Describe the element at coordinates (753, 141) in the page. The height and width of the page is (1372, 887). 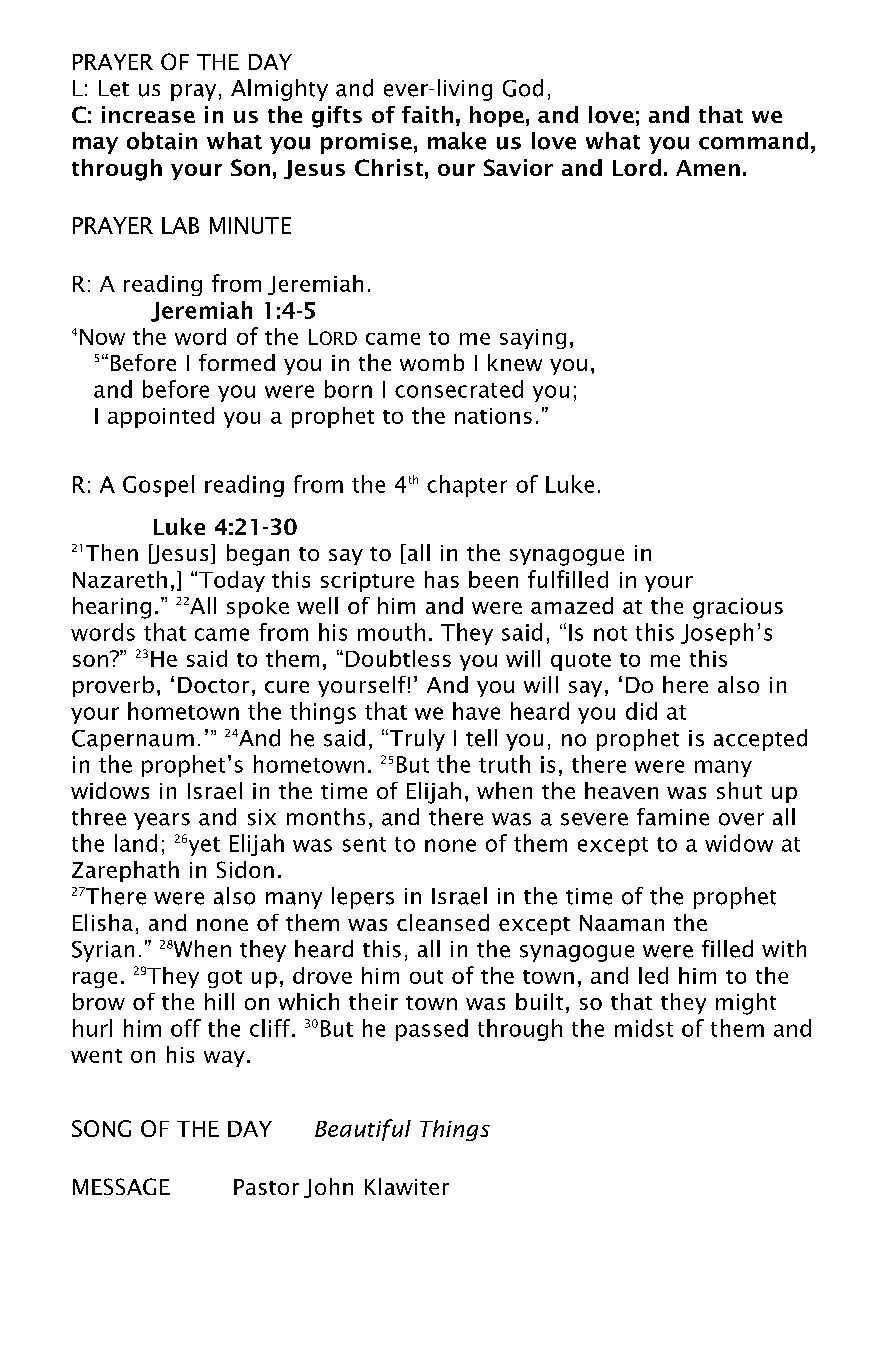
I see `command` at that location.
